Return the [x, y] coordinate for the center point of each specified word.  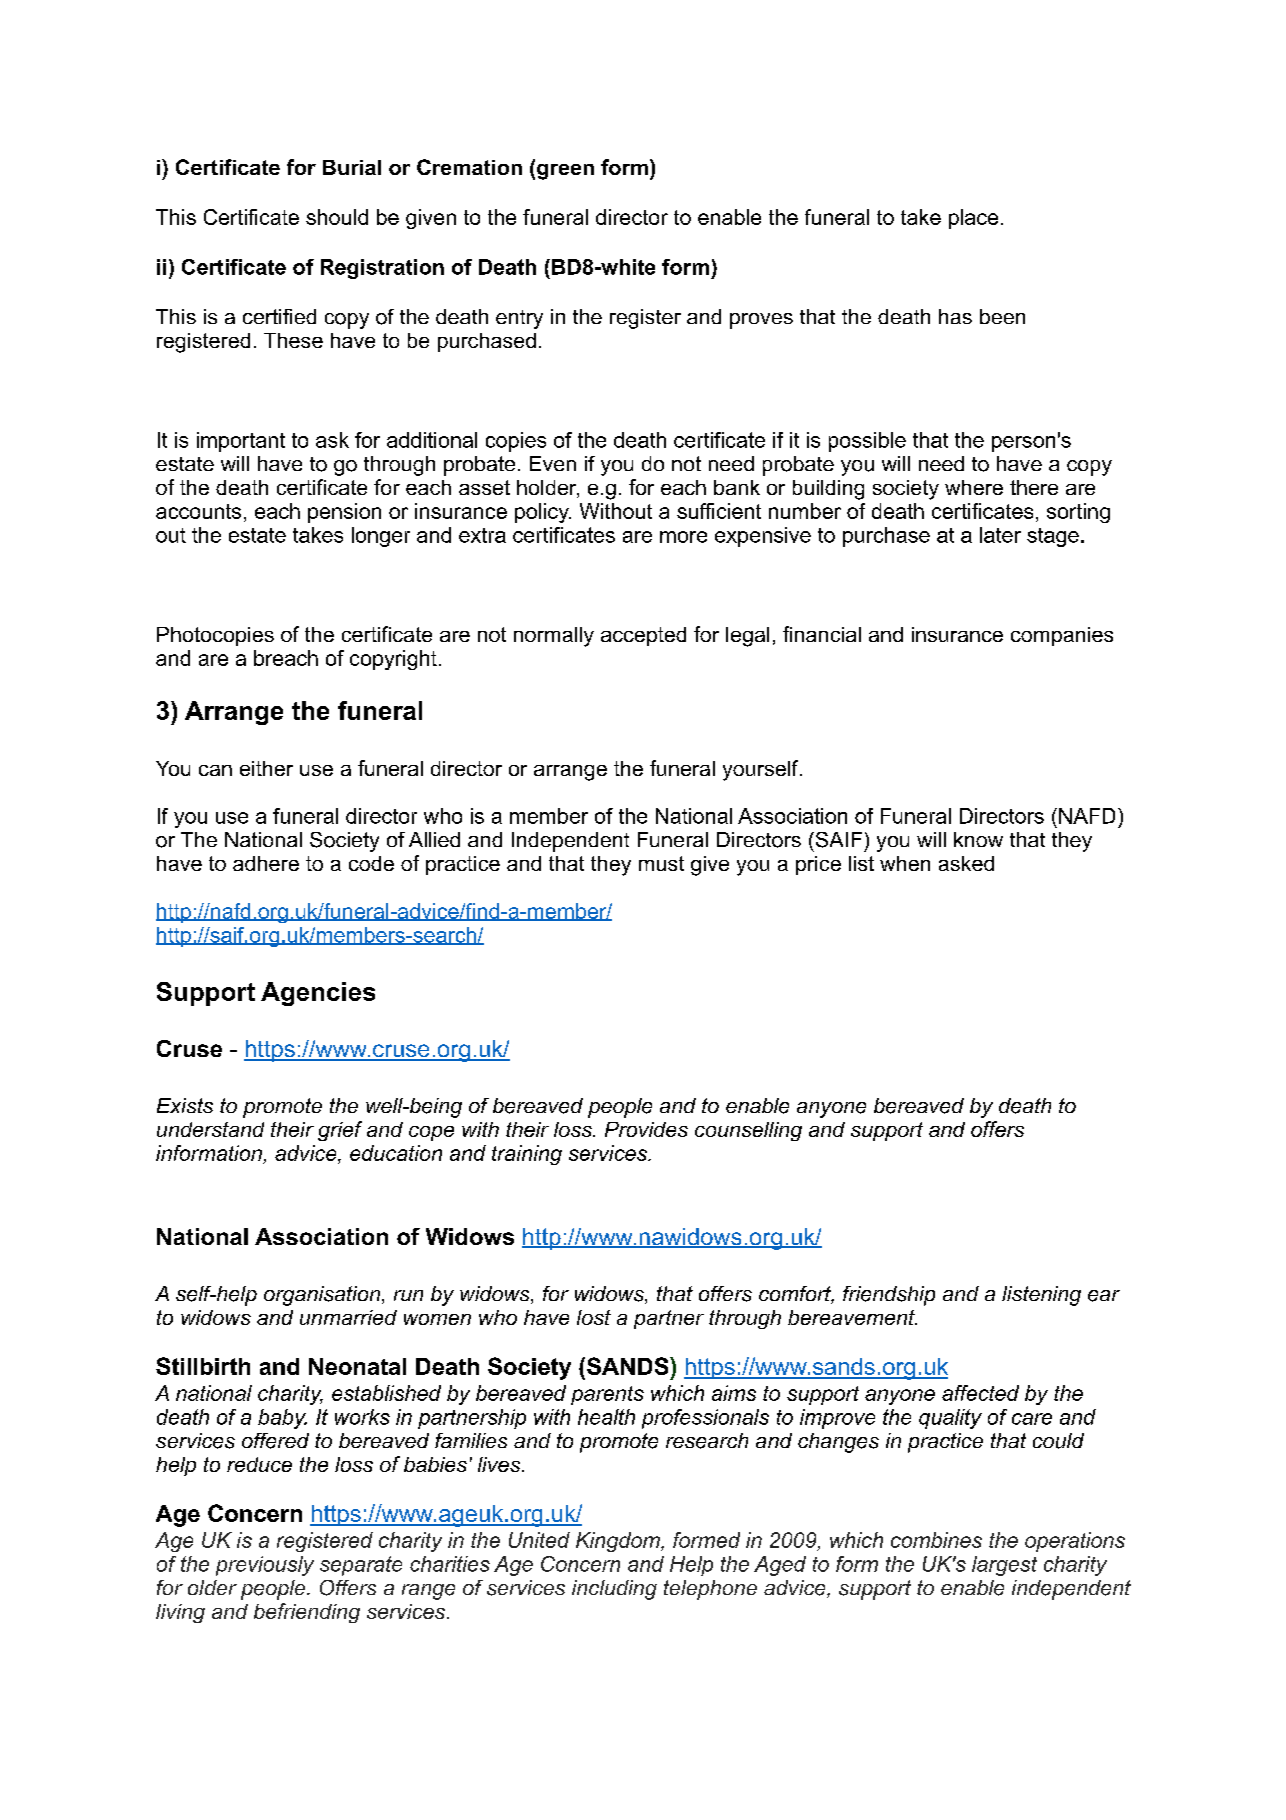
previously [265, 1566]
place [973, 219]
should [337, 217]
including [614, 1590]
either [266, 768]
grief [340, 1131]
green [565, 172]
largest [1004, 1566]
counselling [748, 1131]
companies [1062, 636]
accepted [643, 636]
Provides [646, 1129]
